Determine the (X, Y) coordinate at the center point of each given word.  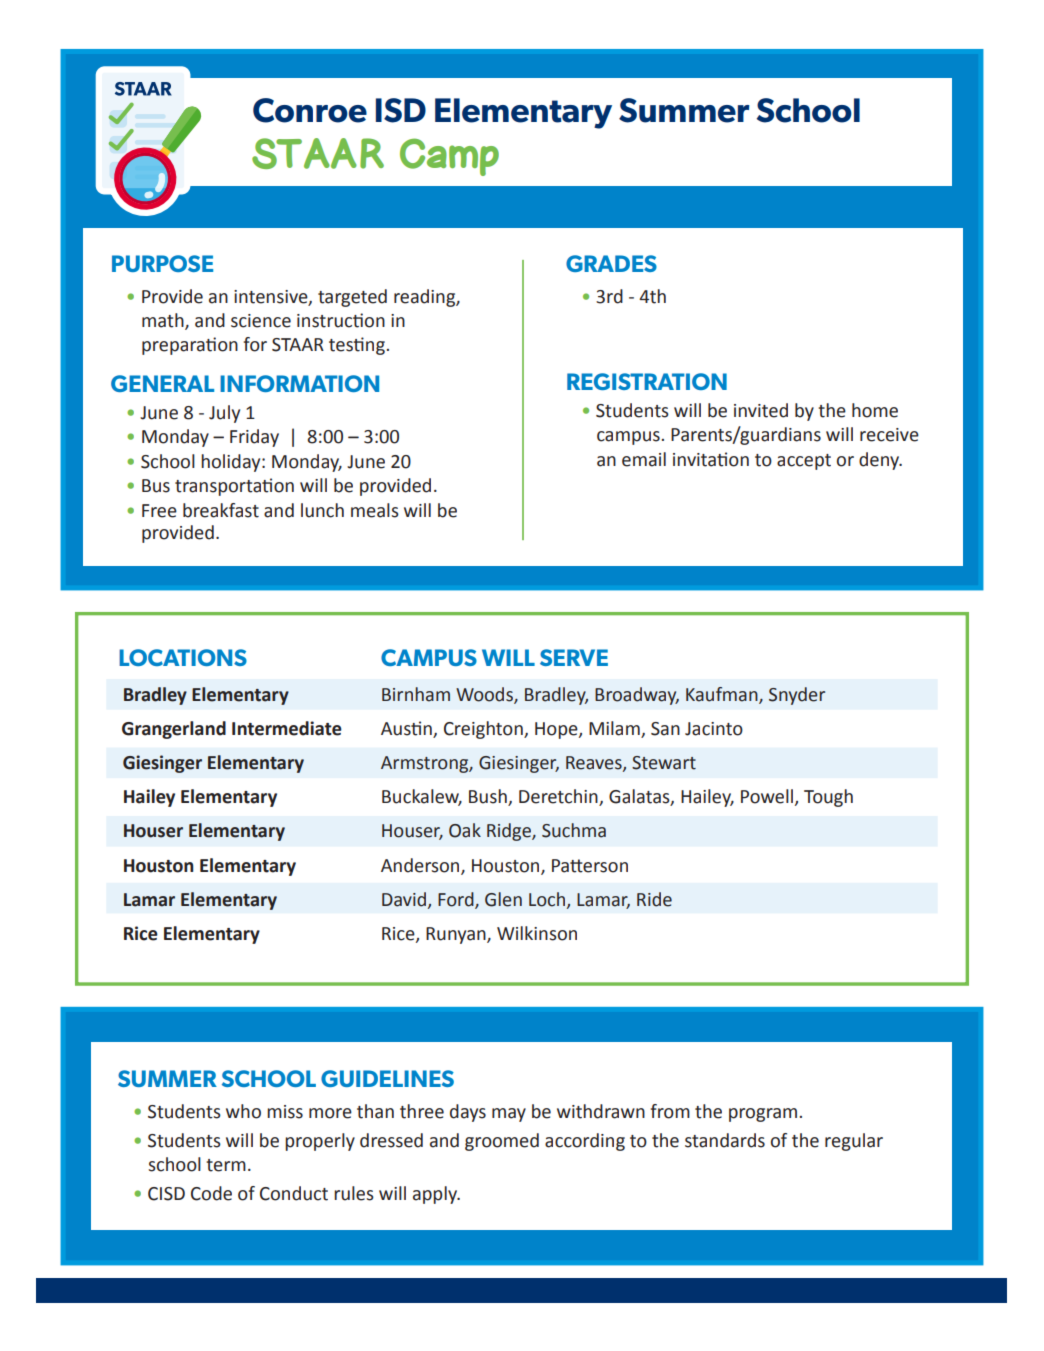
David (405, 900)
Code (211, 1193)
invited (761, 410)
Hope (557, 730)
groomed (502, 1142)
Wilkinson (537, 933)
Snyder (797, 696)
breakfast (221, 510)
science (261, 321)
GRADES (611, 263)
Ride (654, 899)
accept (804, 462)
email (644, 459)
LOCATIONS (183, 657)
